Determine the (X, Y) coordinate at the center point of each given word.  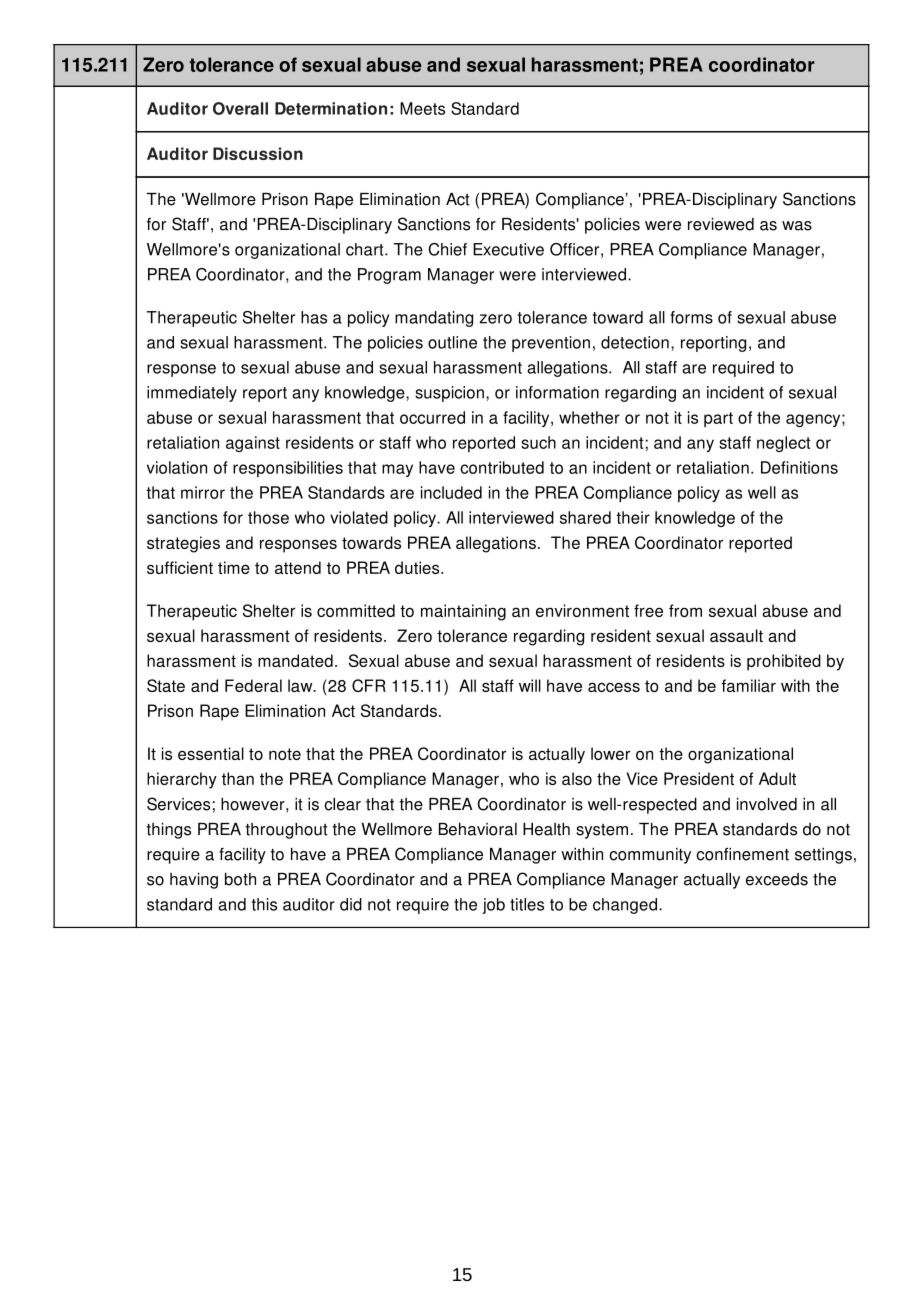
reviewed (721, 224)
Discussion (258, 153)
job (493, 906)
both (240, 879)
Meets (422, 108)
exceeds (777, 879)
